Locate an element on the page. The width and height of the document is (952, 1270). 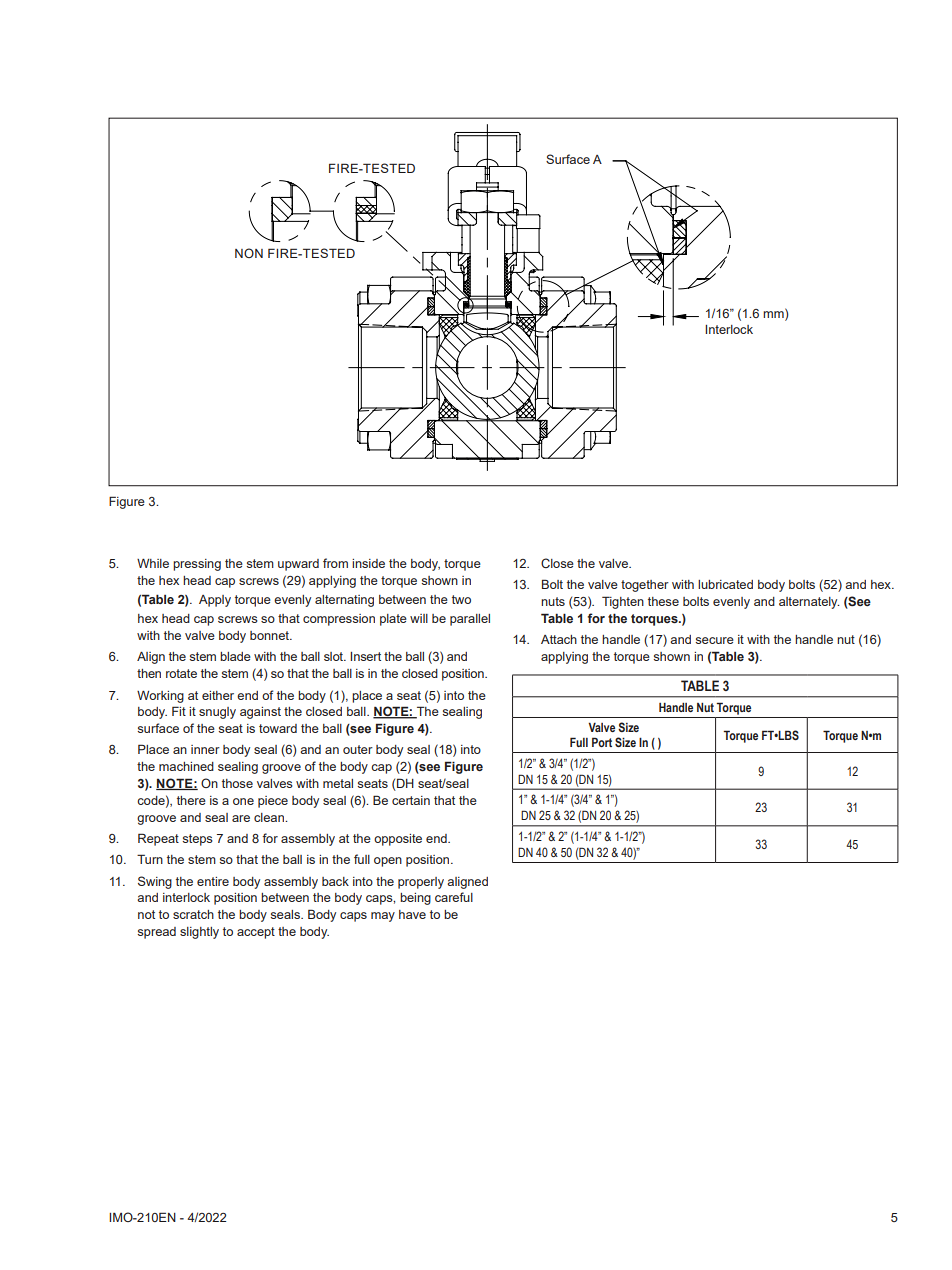
these is located at coordinates (663, 601).
